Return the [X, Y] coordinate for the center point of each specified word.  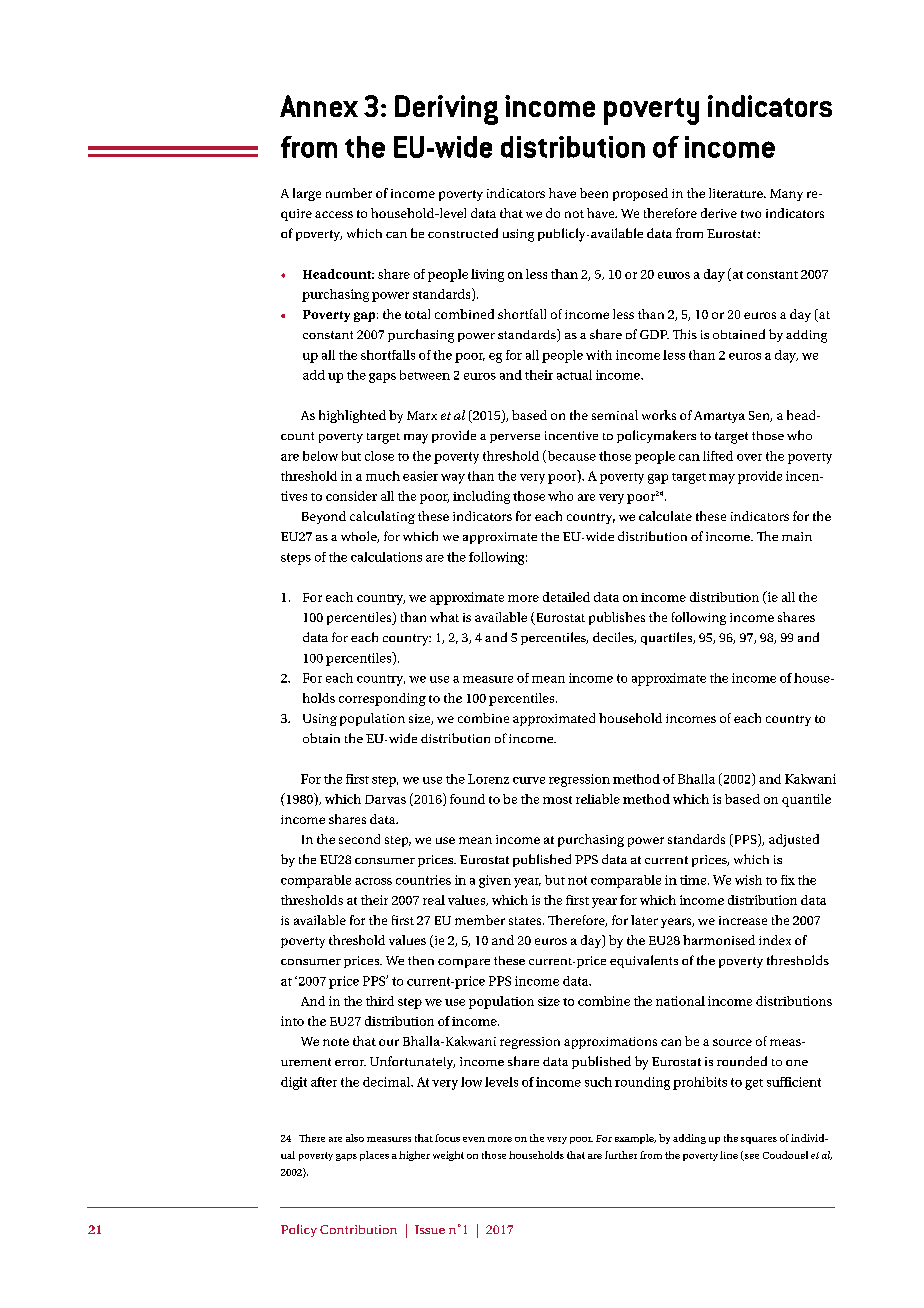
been [594, 193]
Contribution [358, 1229]
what [444, 617]
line [729, 1155]
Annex [319, 106]
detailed [566, 597]
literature [737, 193]
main [797, 536]
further [621, 1155]
